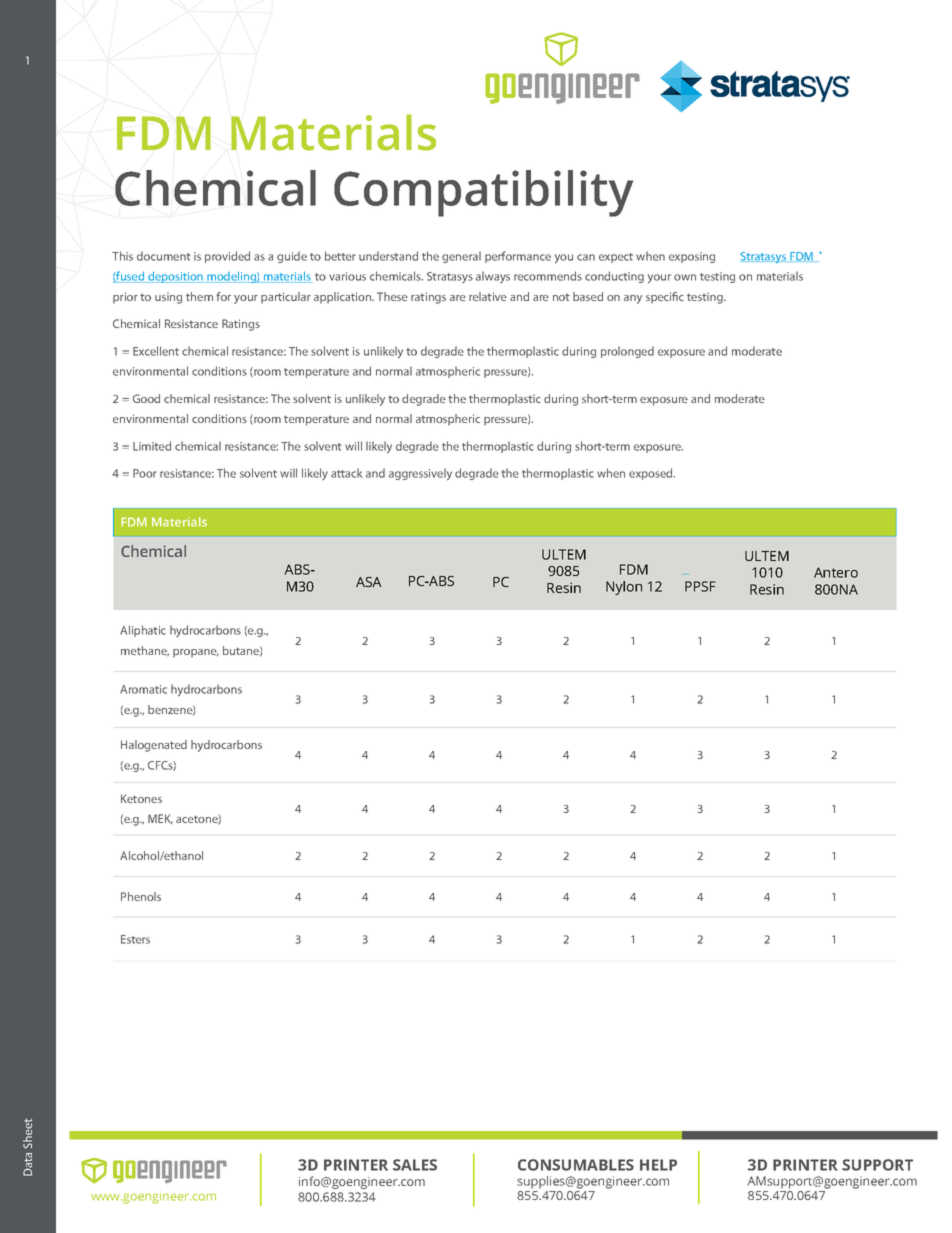  What do you see at coordinates (616, 258) in the image?
I see `expect` at bounding box center [616, 258].
